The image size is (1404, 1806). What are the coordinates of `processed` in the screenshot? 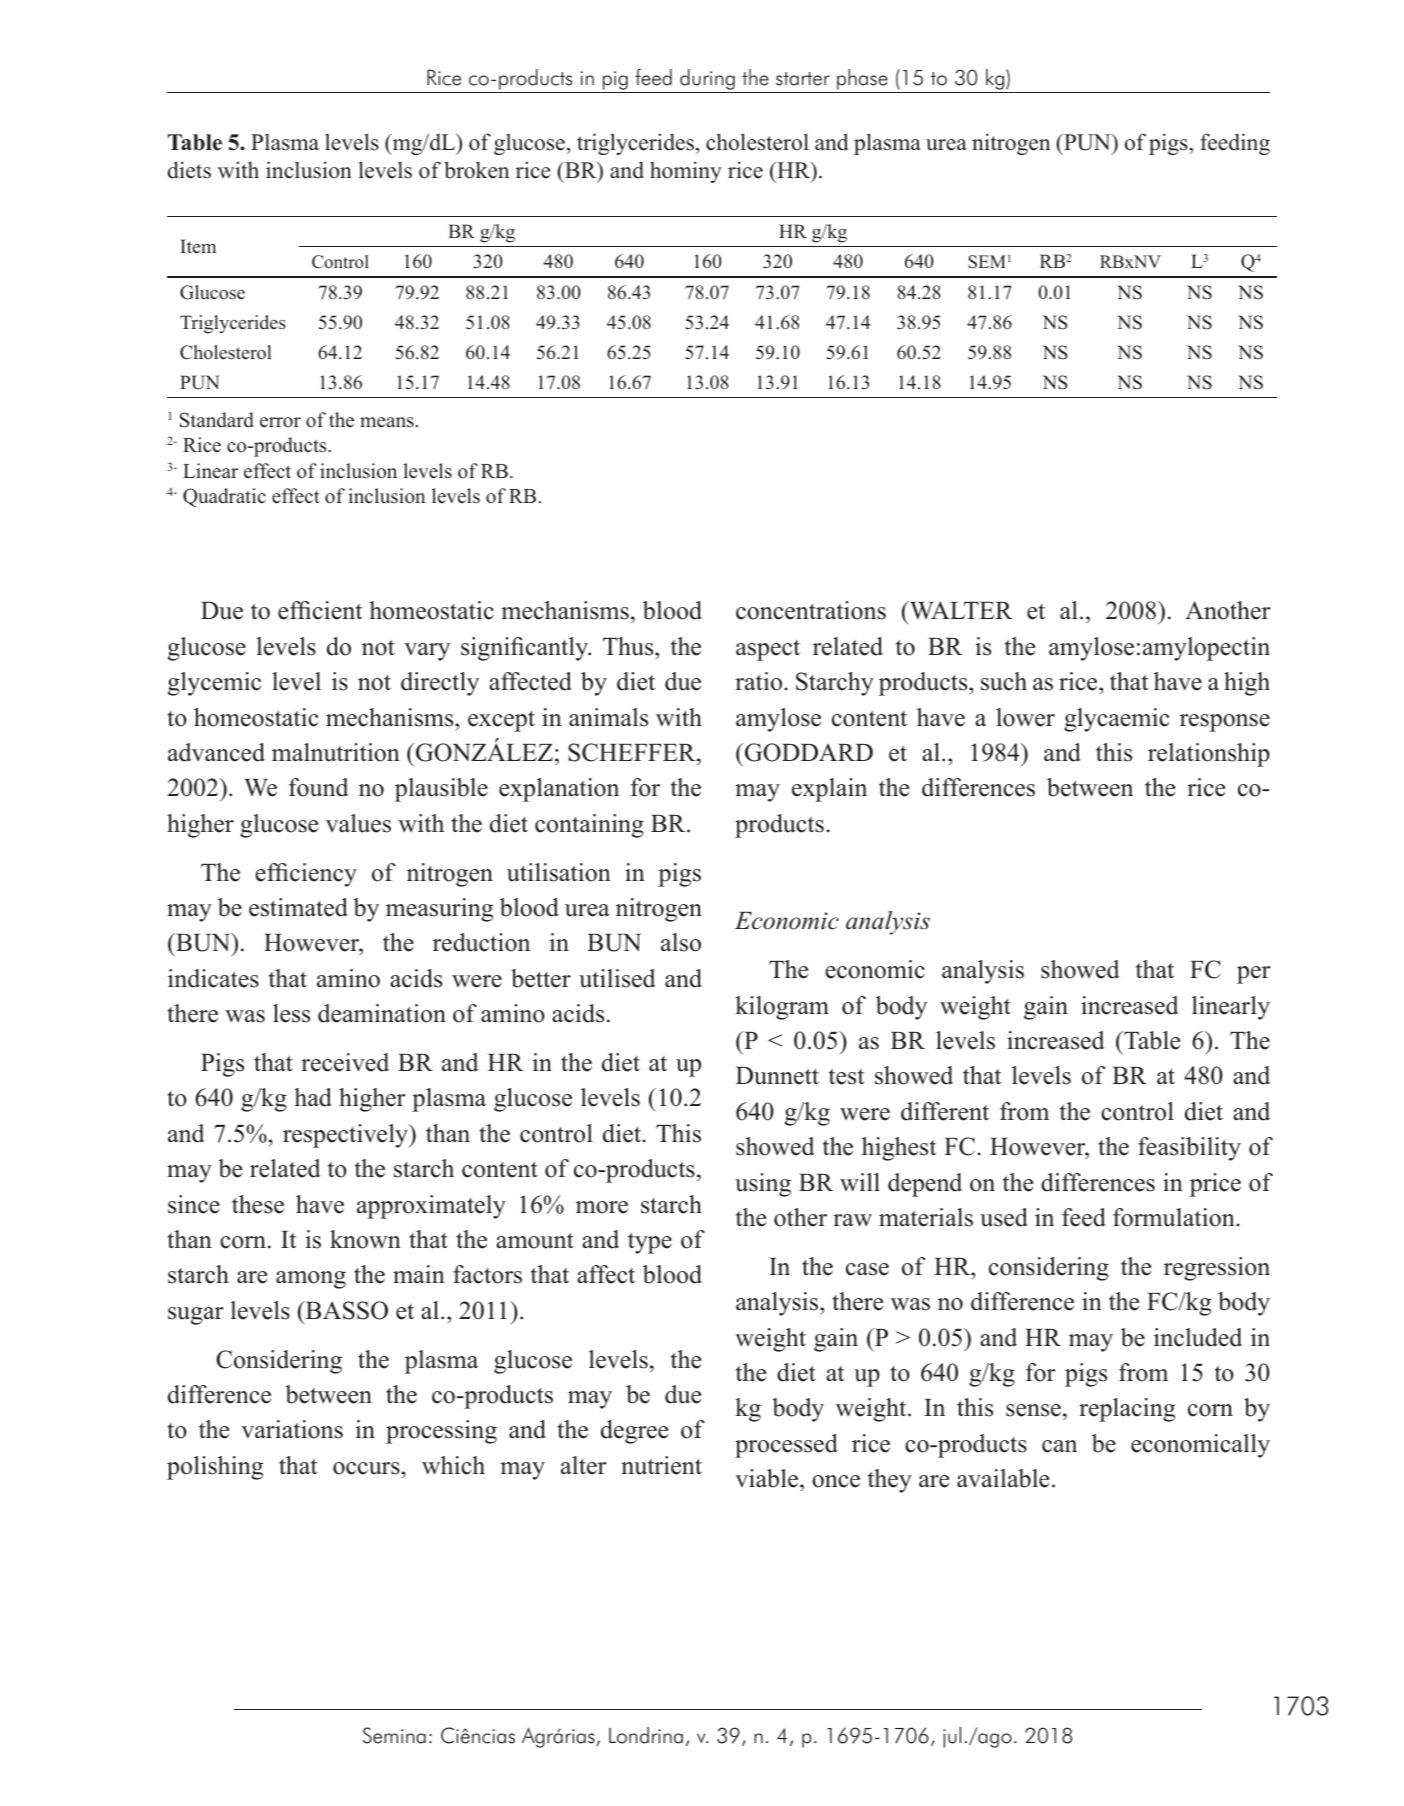 It's located at (786, 1446).
